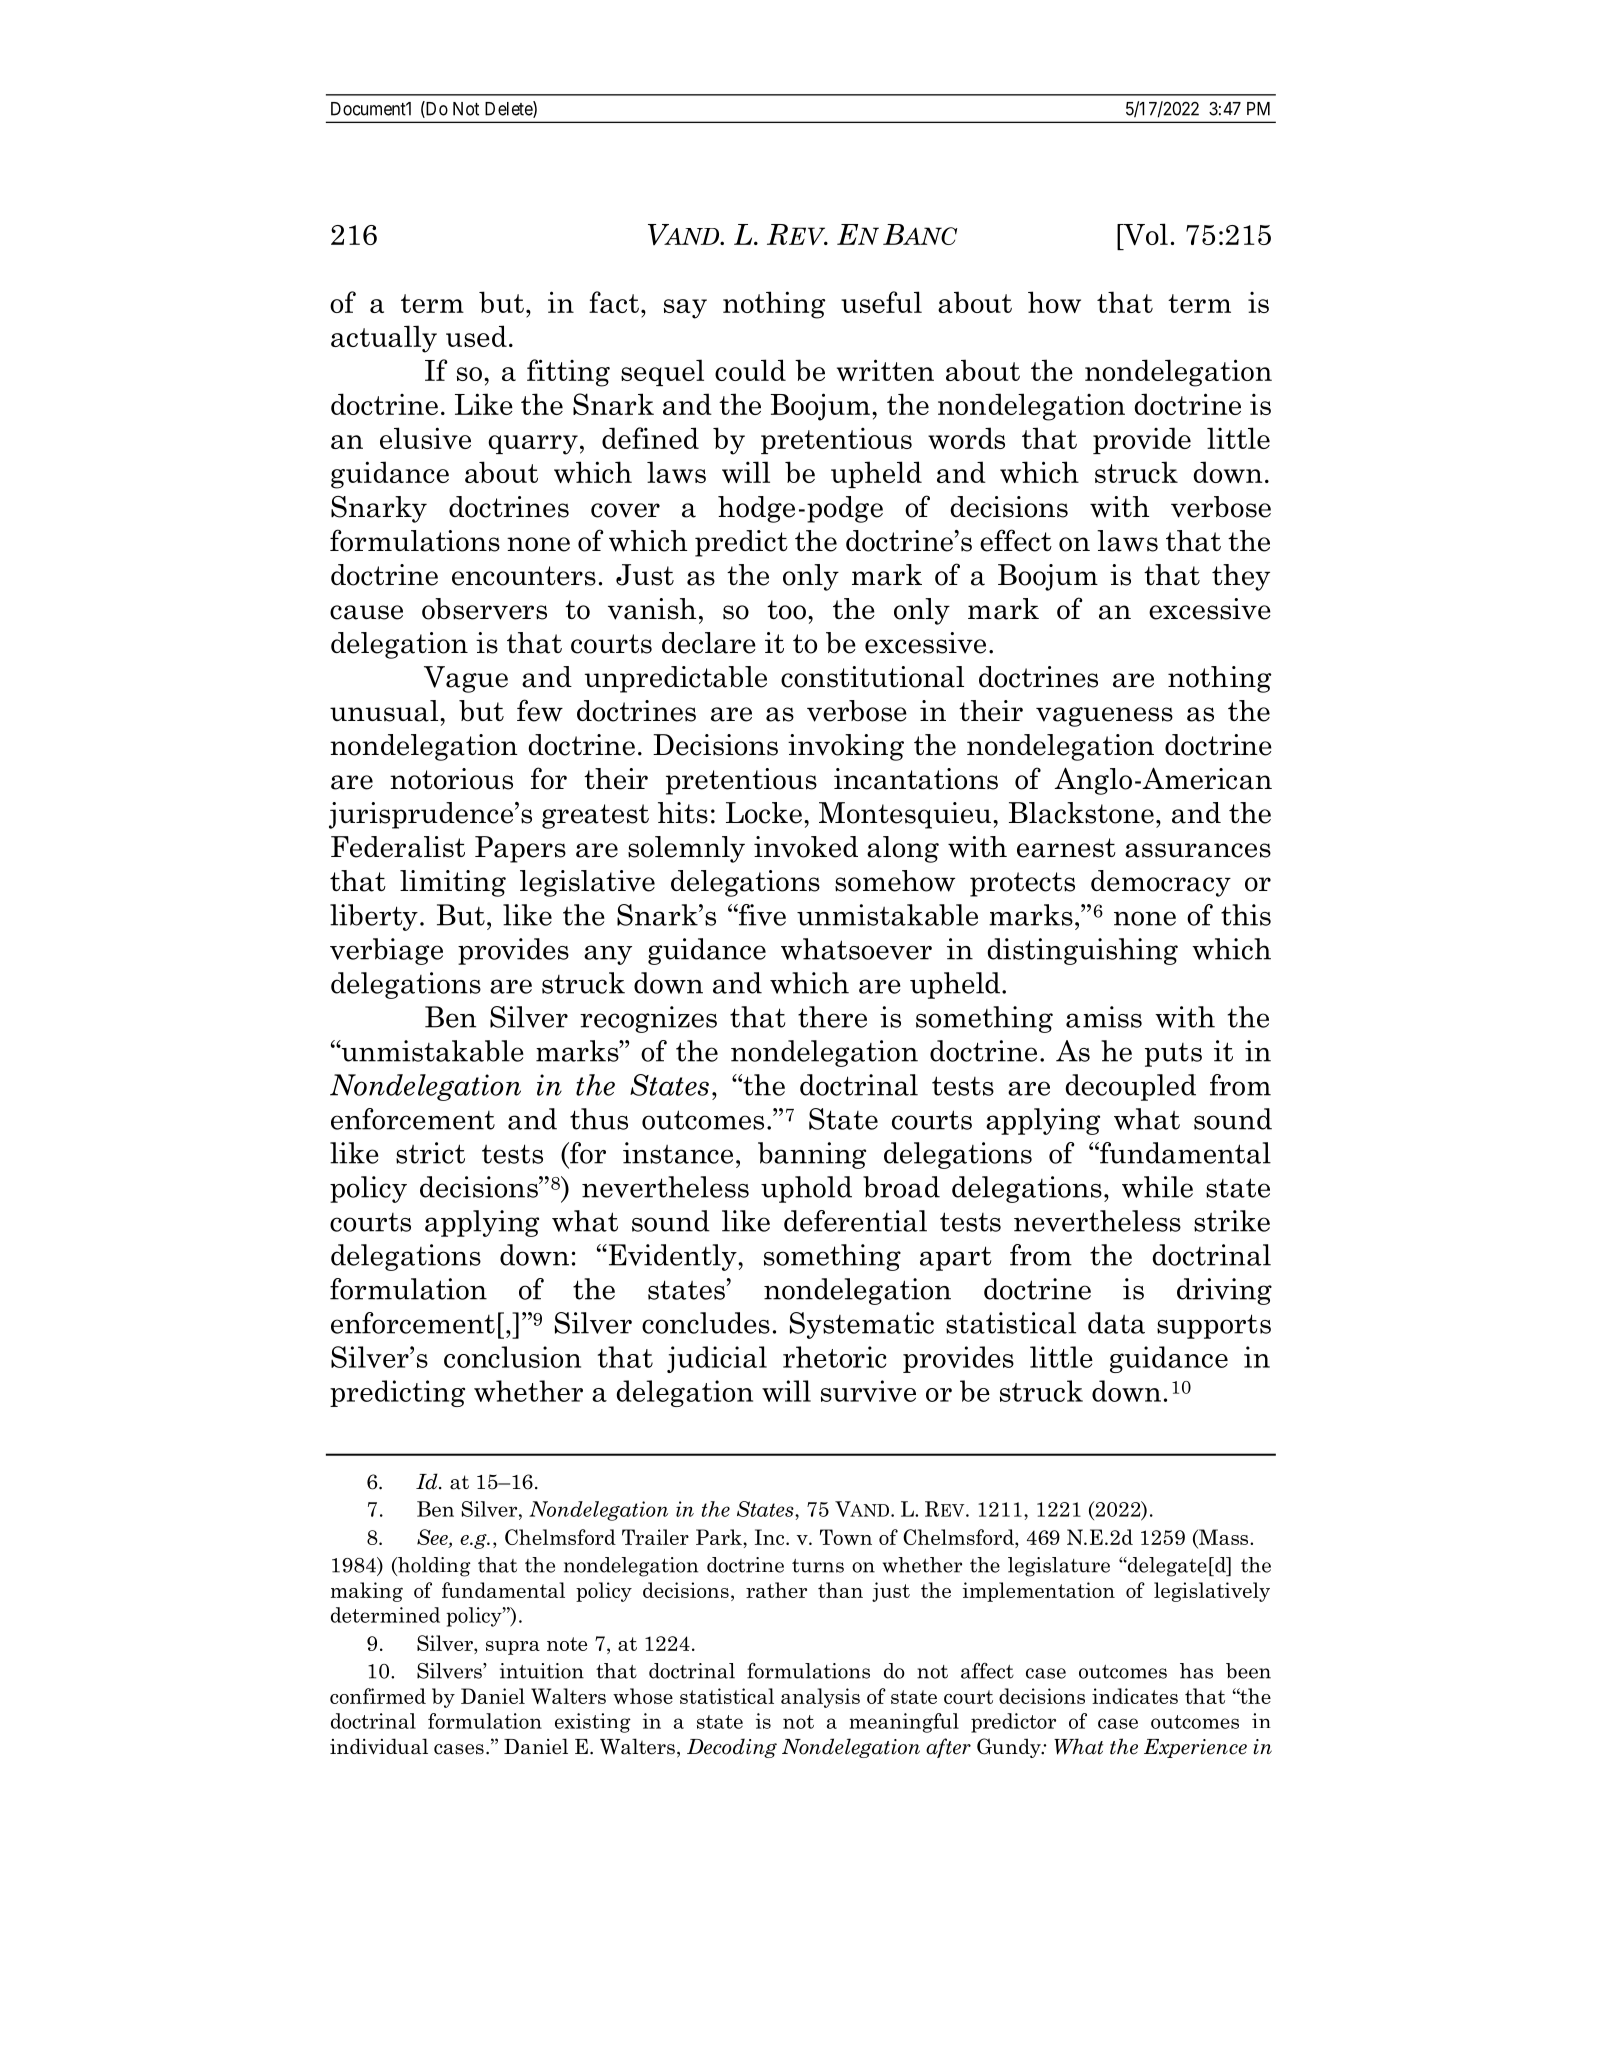  I want to click on uphold, so click(806, 1189).
